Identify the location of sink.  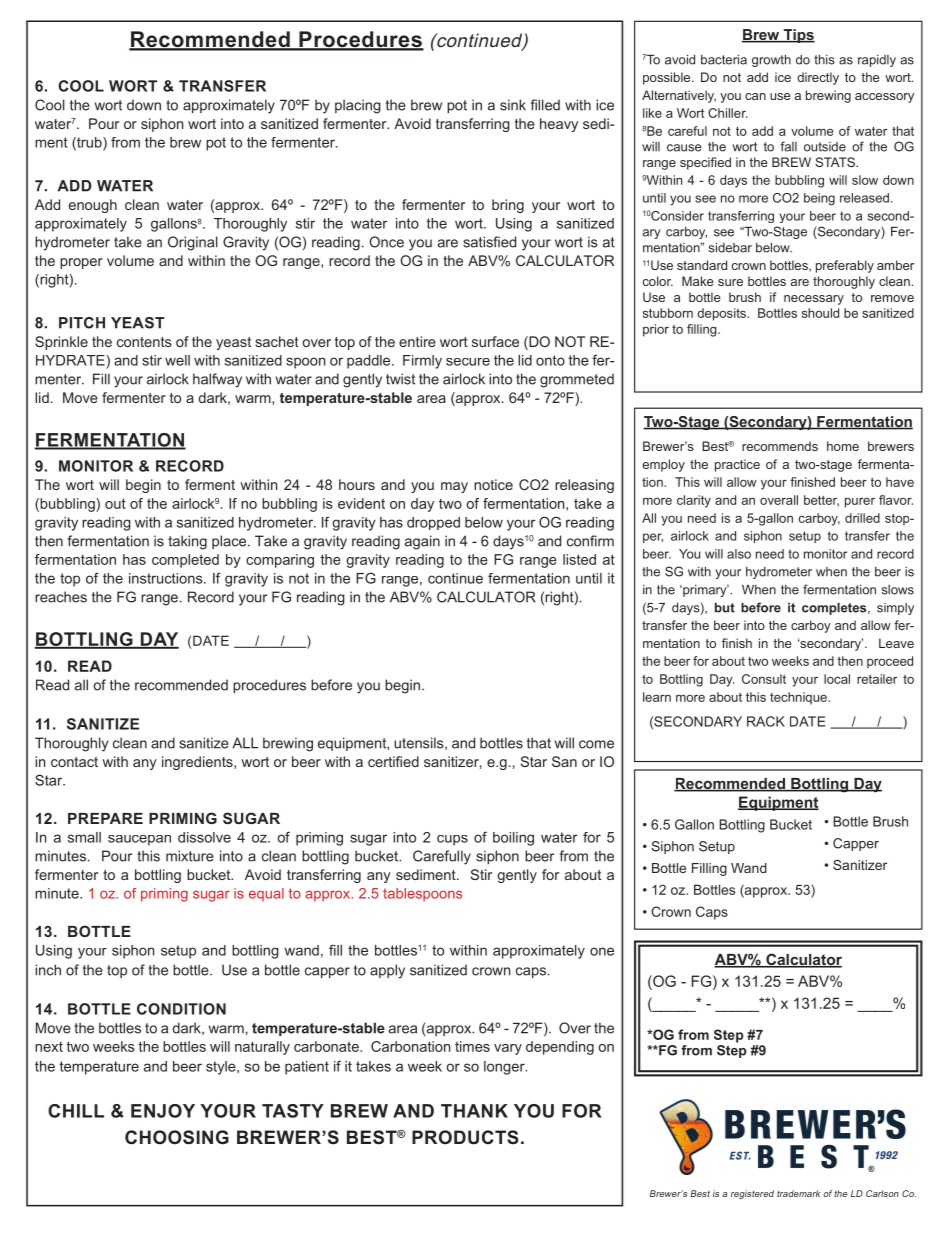
(513, 105).
